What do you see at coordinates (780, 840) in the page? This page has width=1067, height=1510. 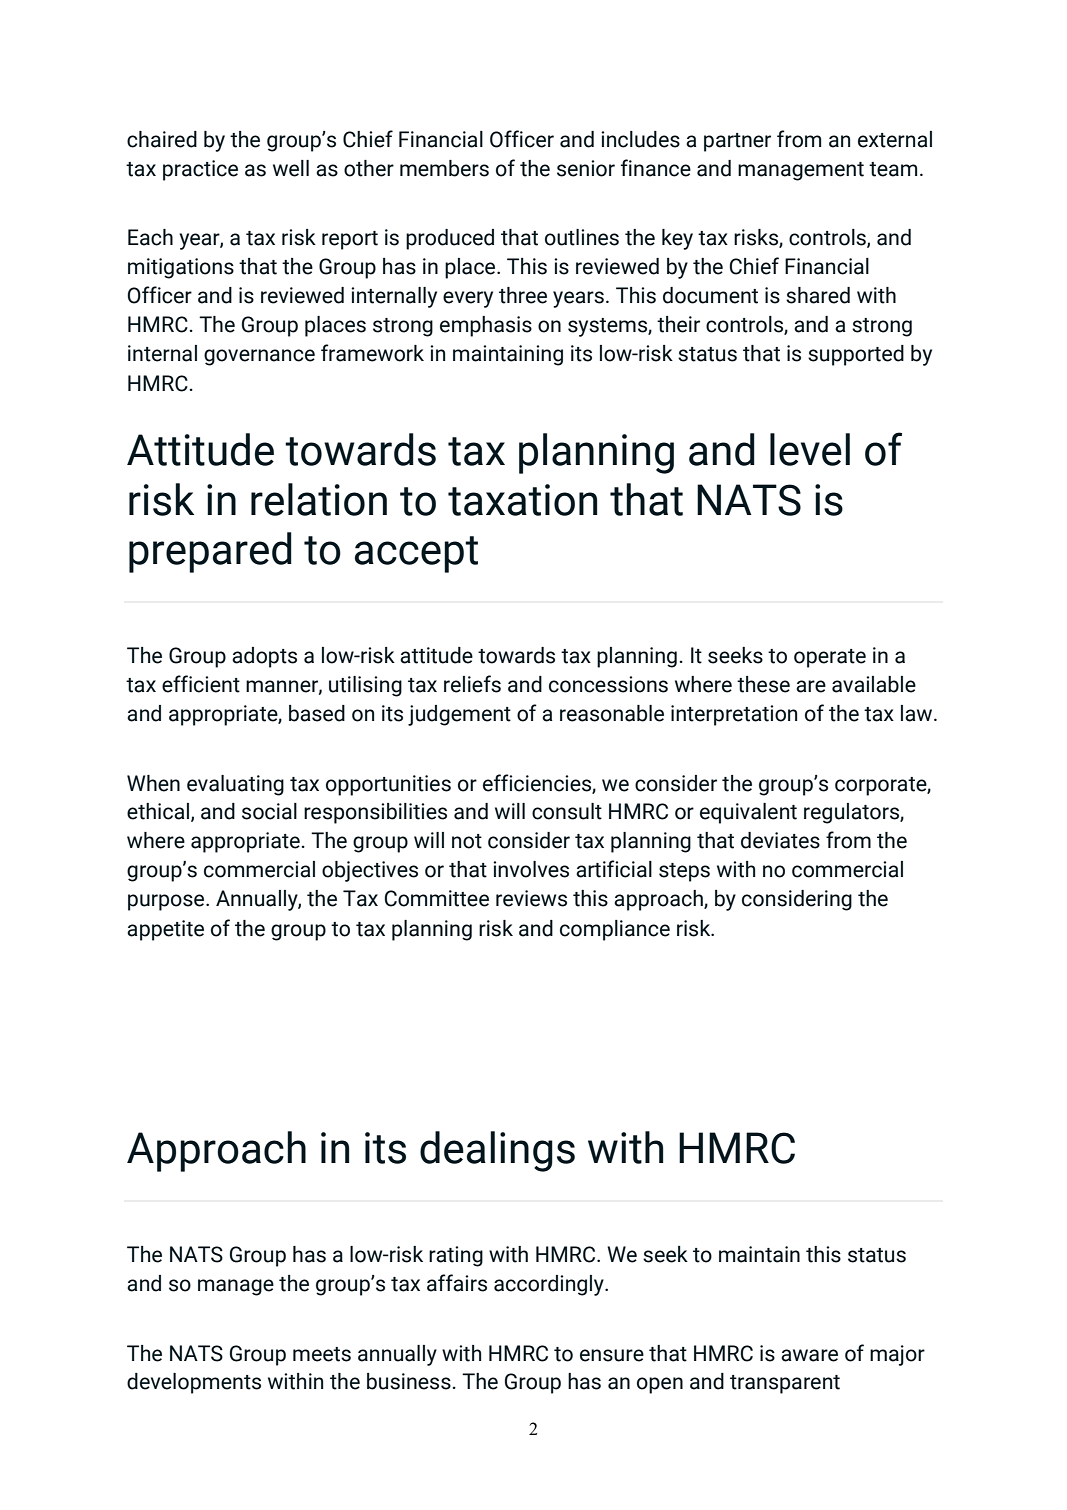 I see `deviates` at bounding box center [780, 840].
